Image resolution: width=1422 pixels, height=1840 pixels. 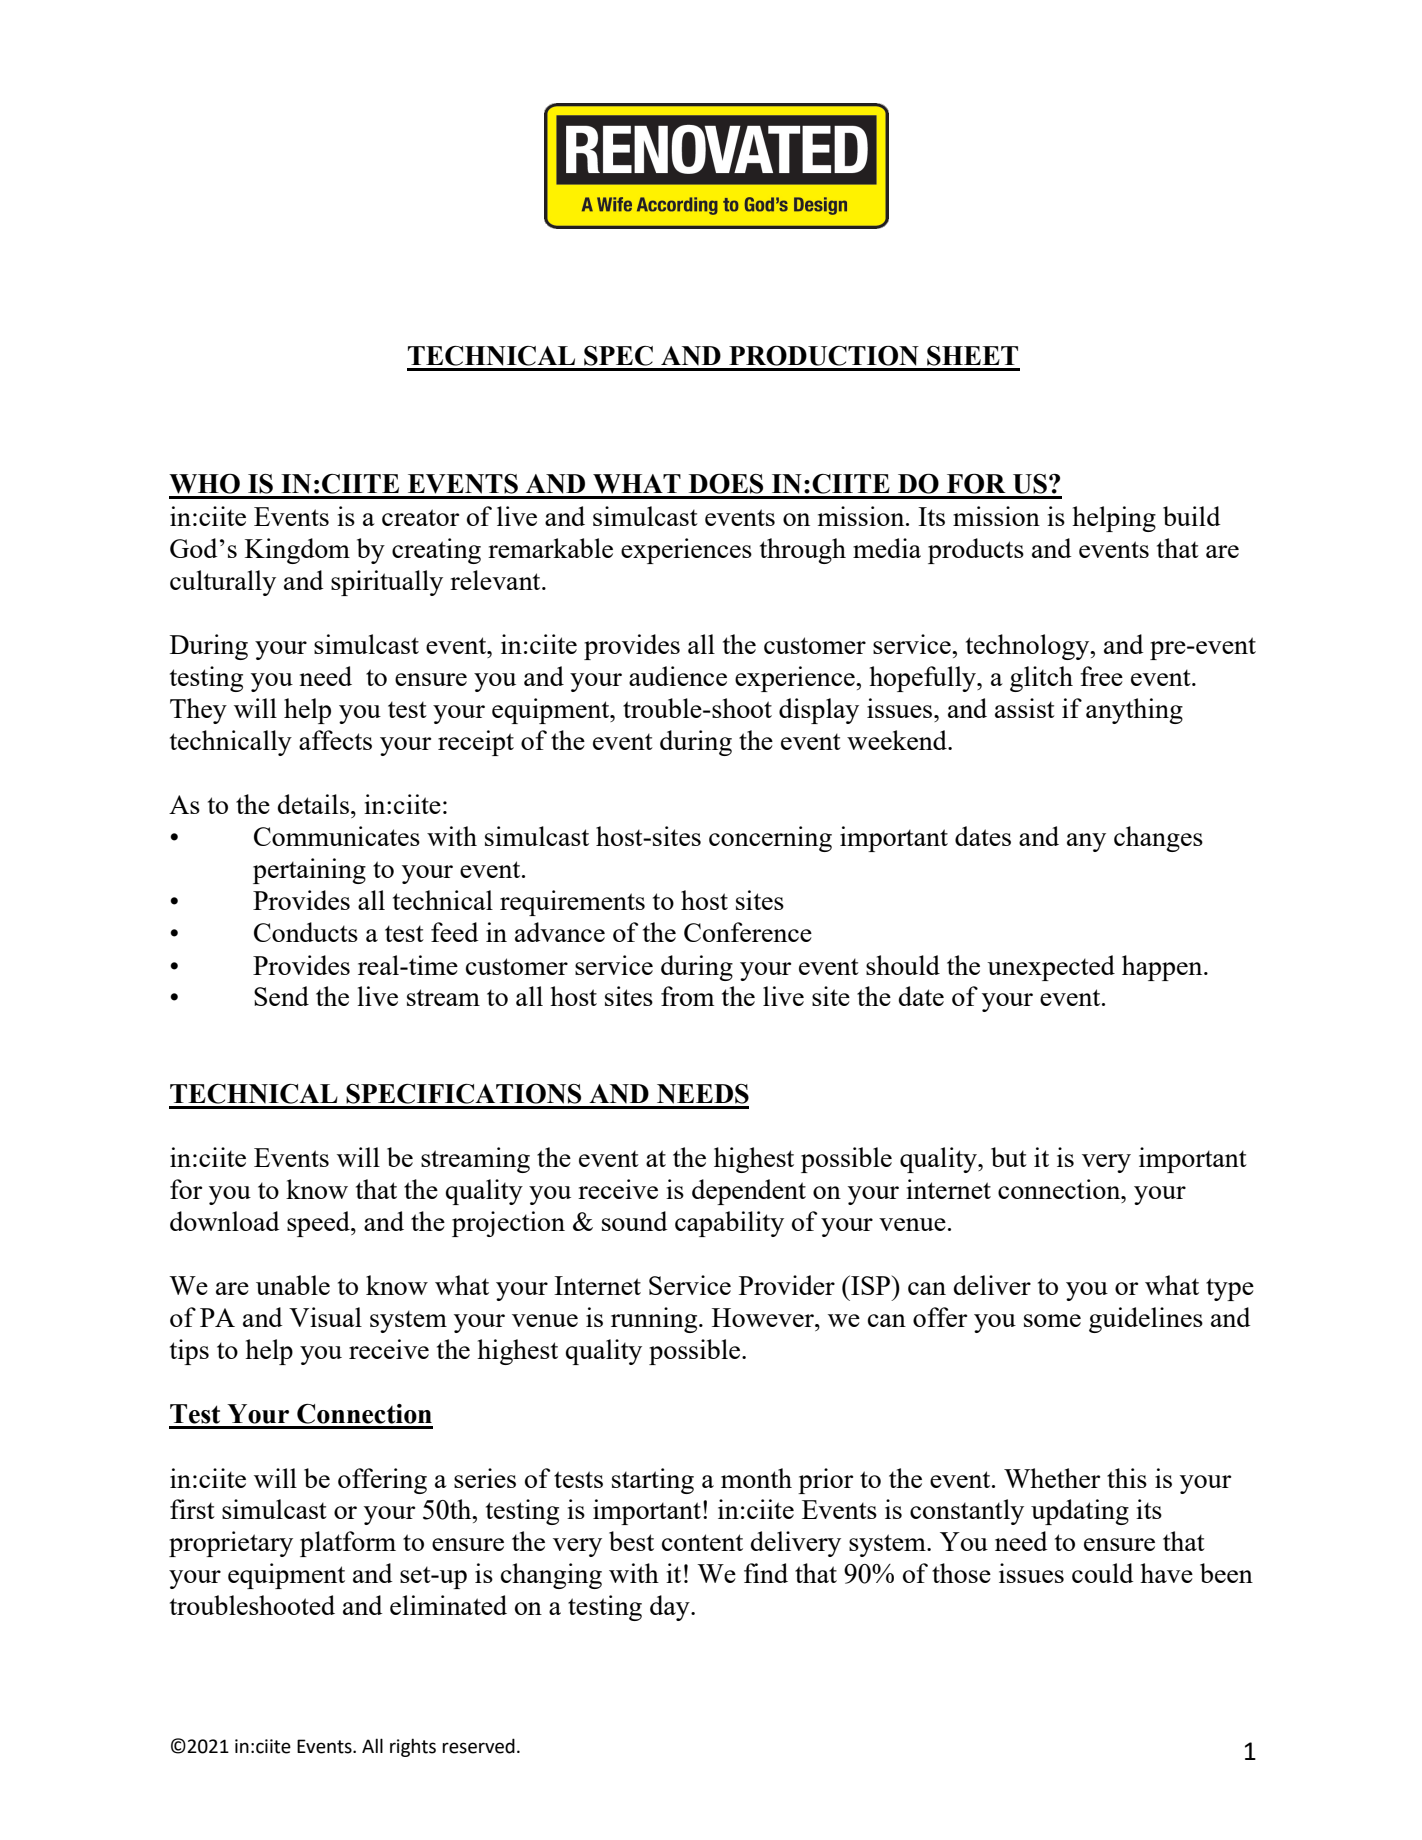 I want to click on spiritually, so click(x=387, y=583).
